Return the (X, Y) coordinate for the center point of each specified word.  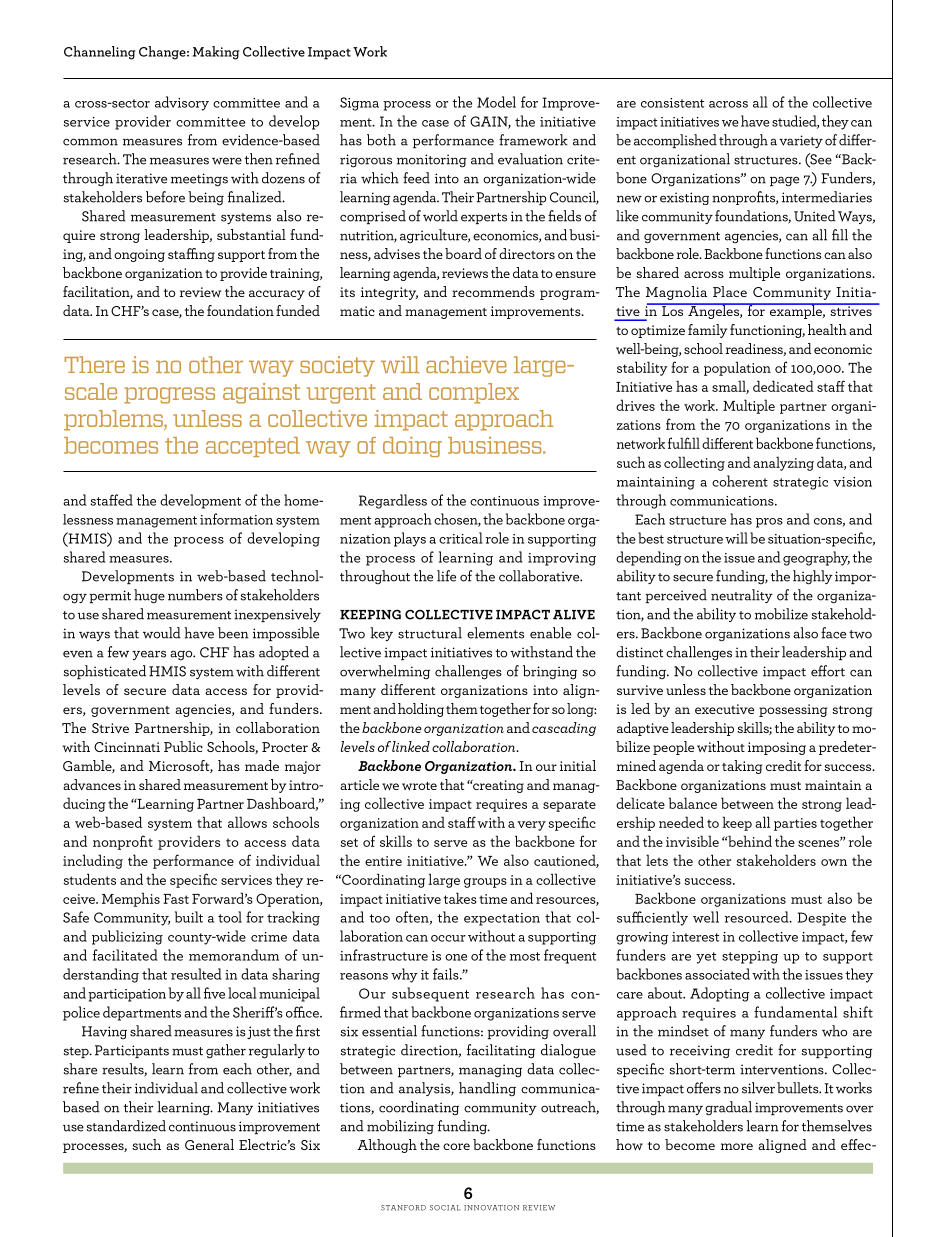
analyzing (783, 463)
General (209, 1144)
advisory (182, 103)
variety (801, 141)
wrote (419, 786)
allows (247, 822)
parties (795, 824)
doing (412, 447)
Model (496, 102)
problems (114, 420)
